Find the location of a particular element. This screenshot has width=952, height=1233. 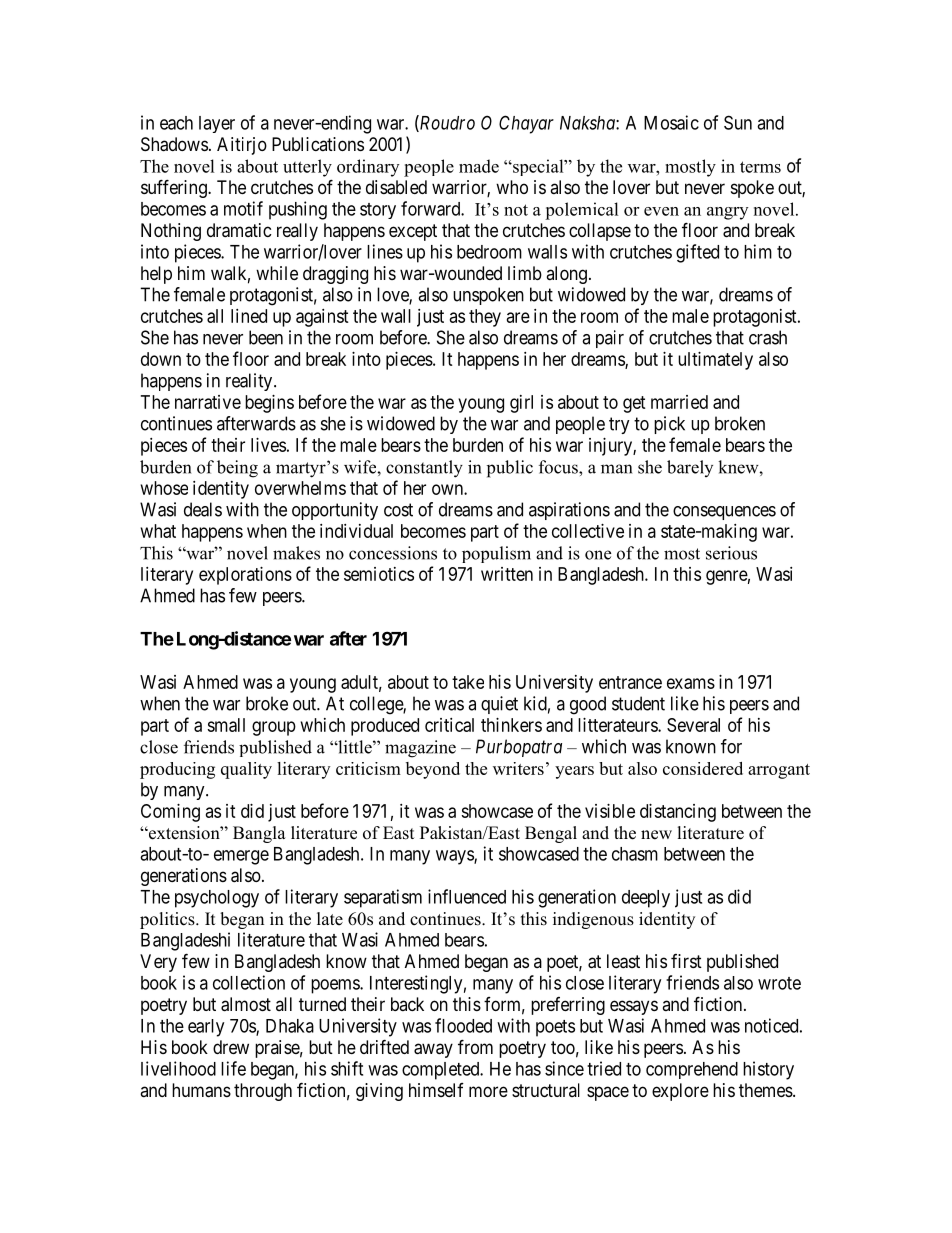

written is located at coordinates (507, 574).
